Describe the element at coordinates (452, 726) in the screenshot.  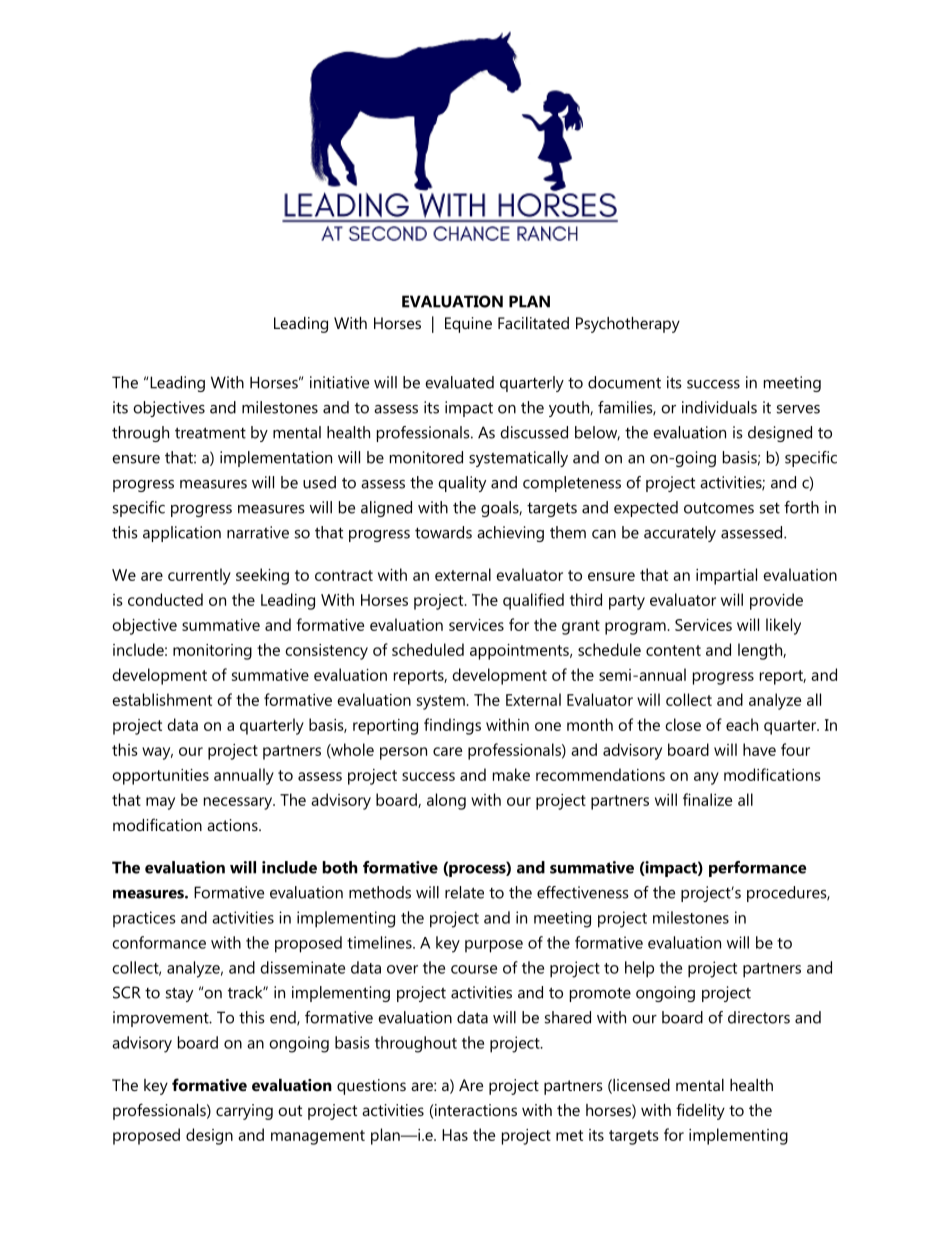
I see `findings` at that location.
